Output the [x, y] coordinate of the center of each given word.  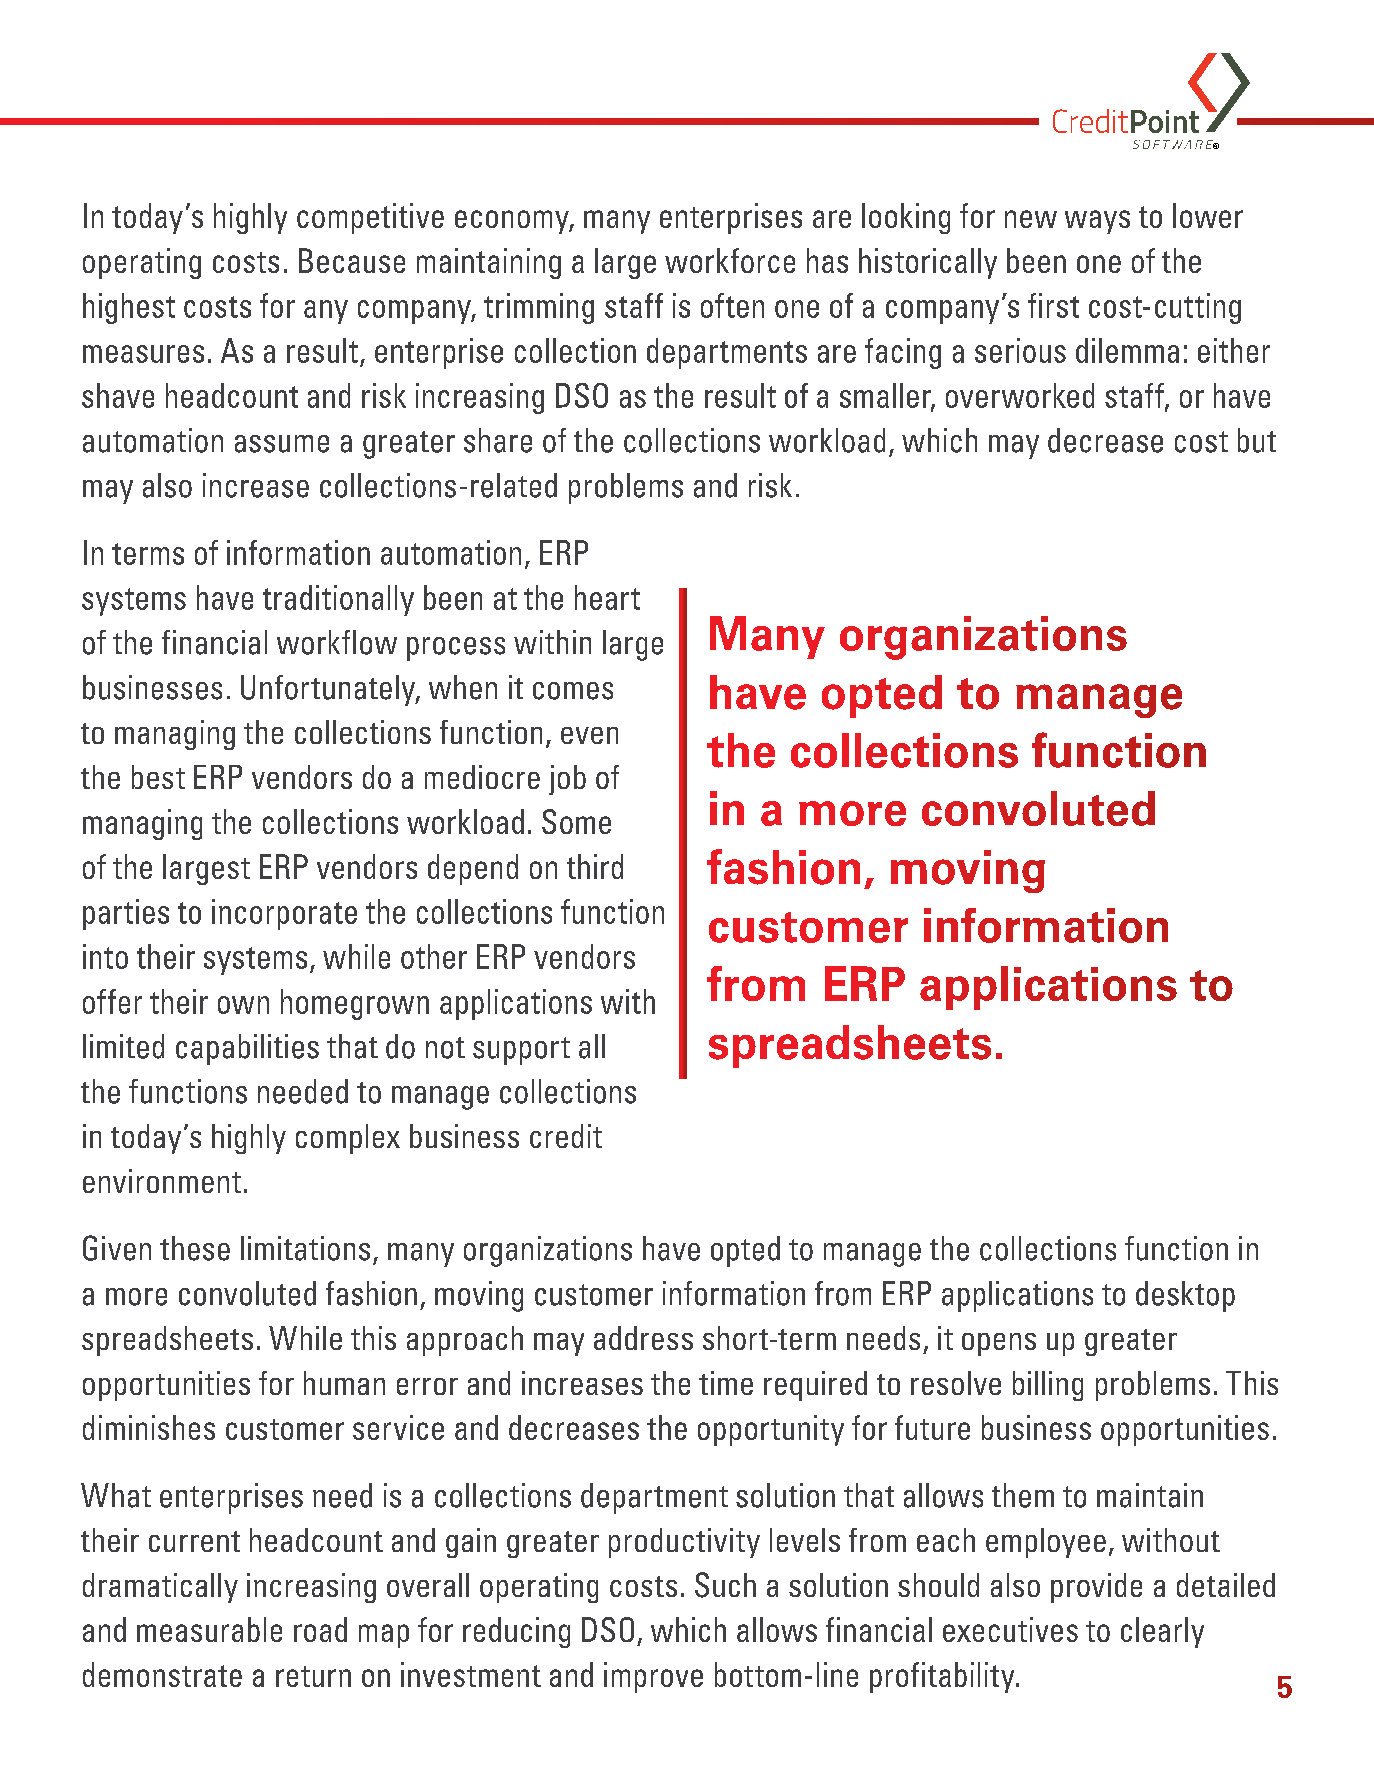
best [158, 777]
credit [566, 1136]
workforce [730, 260]
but [1257, 440]
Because [352, 260]
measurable [209, 1629]
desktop [1185, 1296]
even [589, 735]
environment [162, 1181]
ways [1097, 222]
